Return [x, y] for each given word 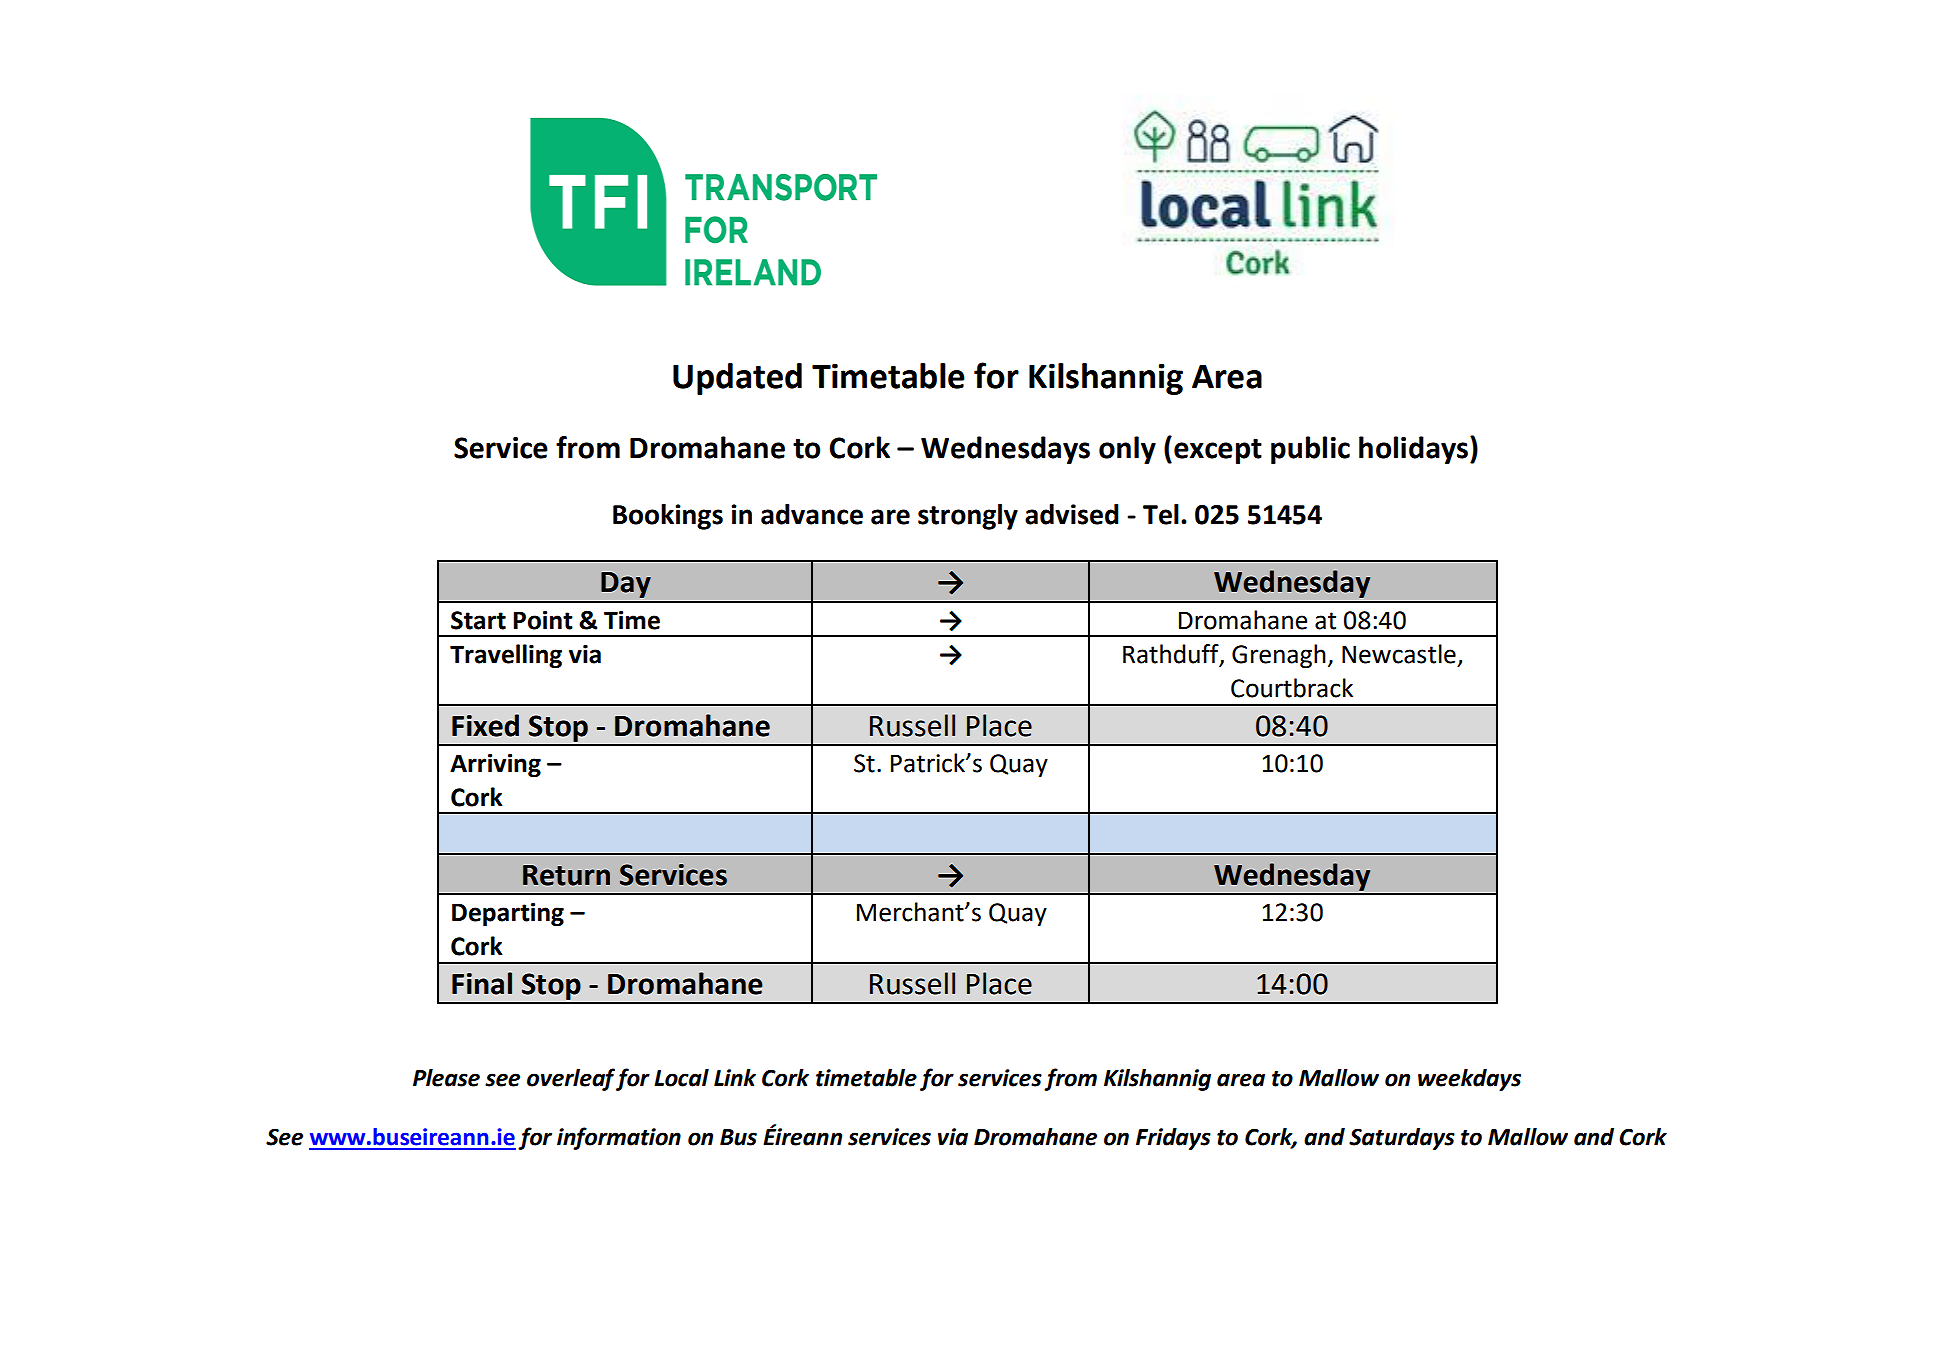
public [1310, 450]
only [1127, 450]
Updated [737, 379]
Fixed [485, 725]
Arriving [495, 765]
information [619, 1138]
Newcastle [1399, 654]
